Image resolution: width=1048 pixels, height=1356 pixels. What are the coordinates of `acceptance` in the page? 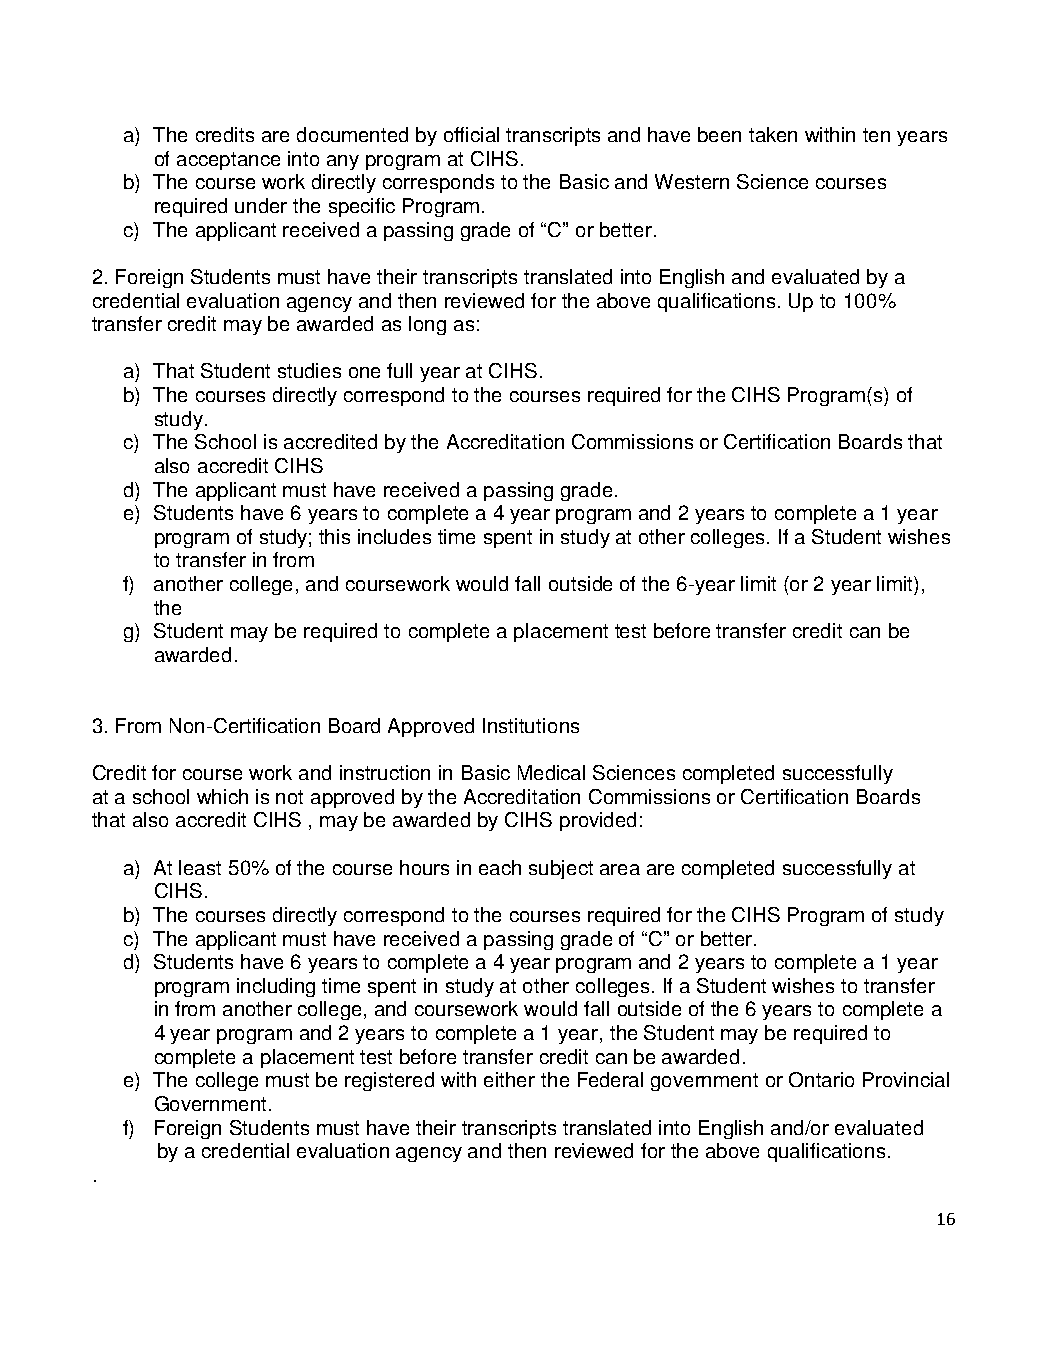 It's located at (228, 161).
